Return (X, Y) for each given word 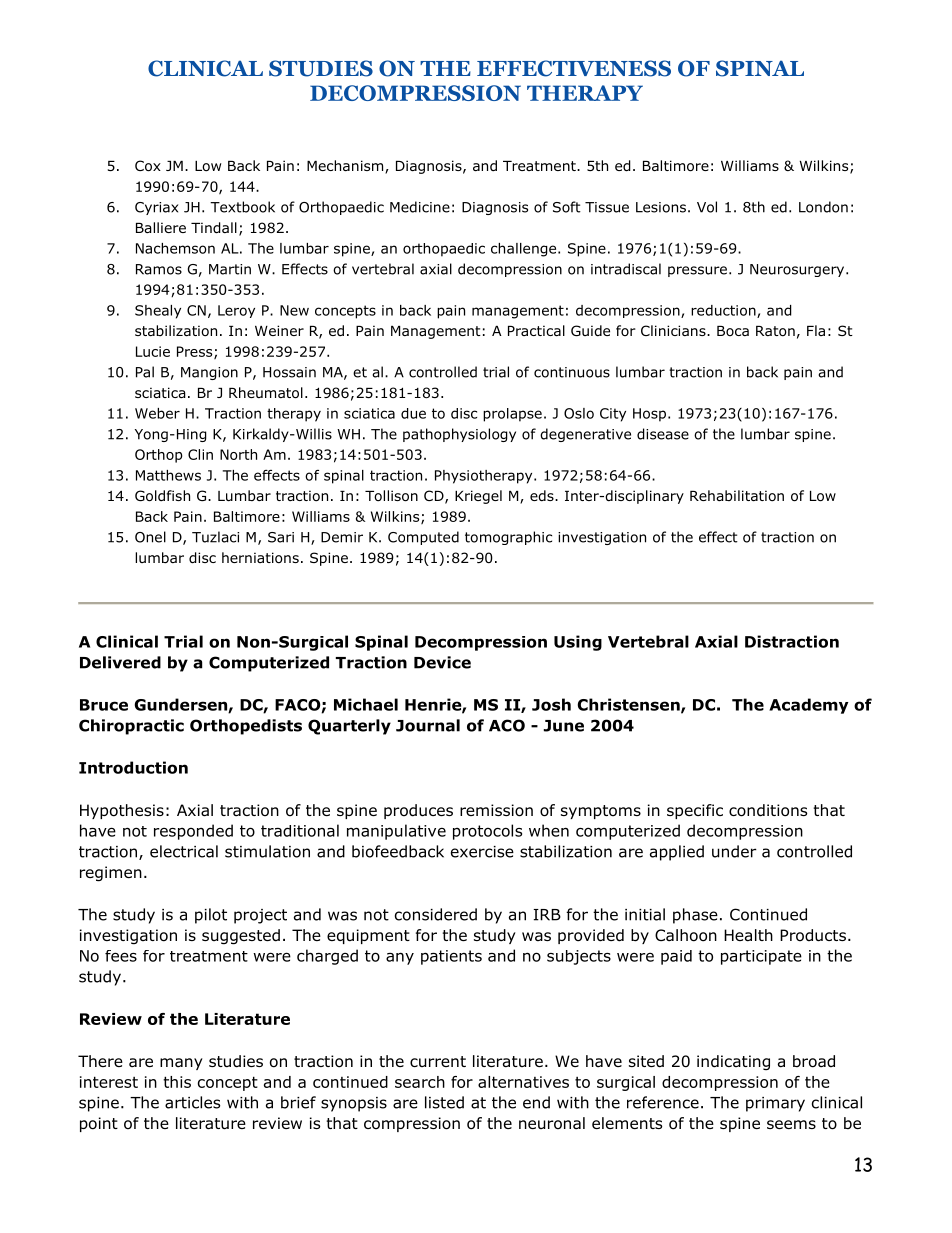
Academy (809, 706)
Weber (157, 413)
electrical (184, 851)
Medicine (420, 207)
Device (442, 662)
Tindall (214, 228)
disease (663, 434)
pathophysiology (459, 435)
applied (677, 853)
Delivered (120, 662)
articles (192, 1102)
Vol (707, 207)
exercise (482, 852)
